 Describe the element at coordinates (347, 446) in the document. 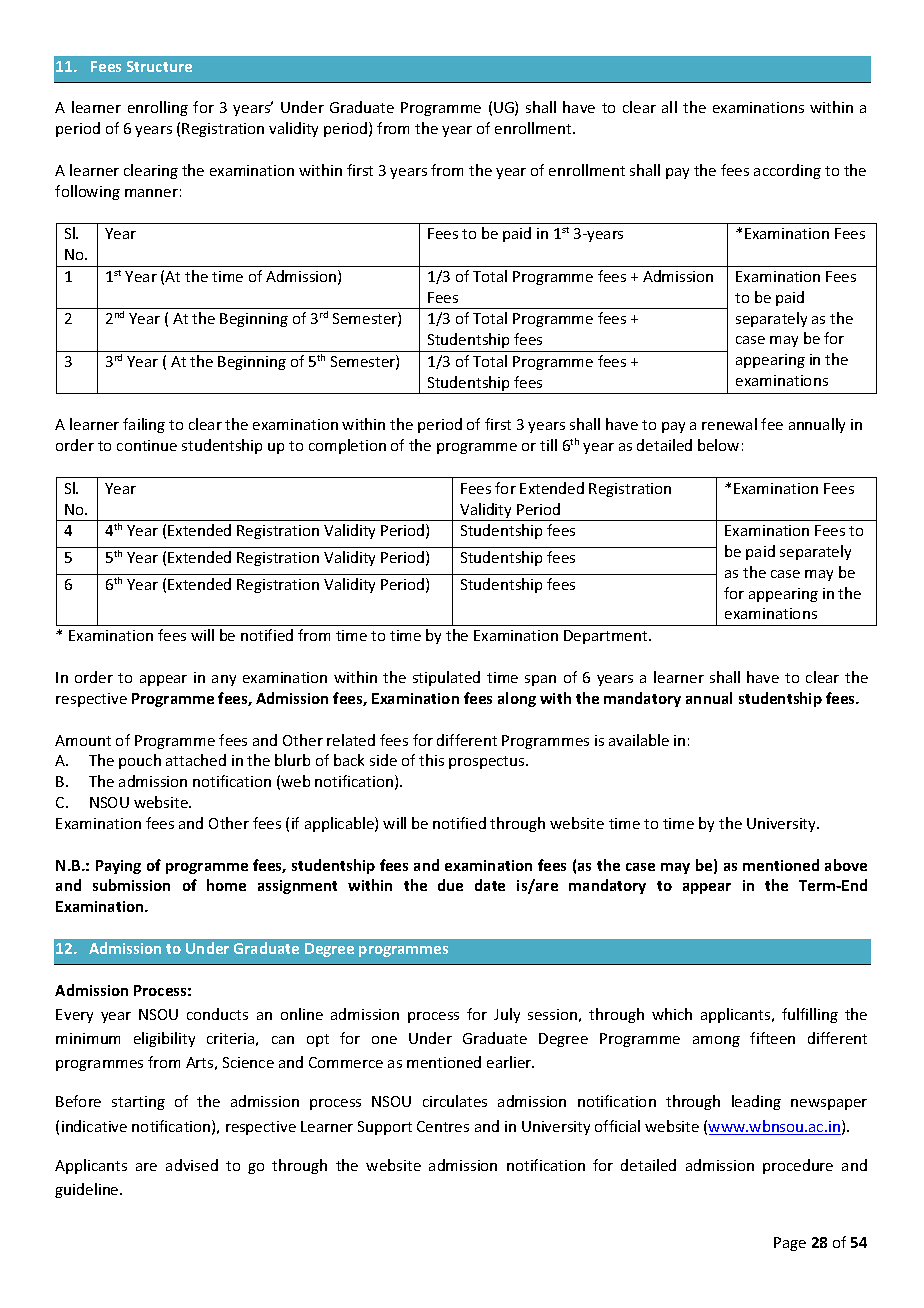

I see `completion` at that location.
